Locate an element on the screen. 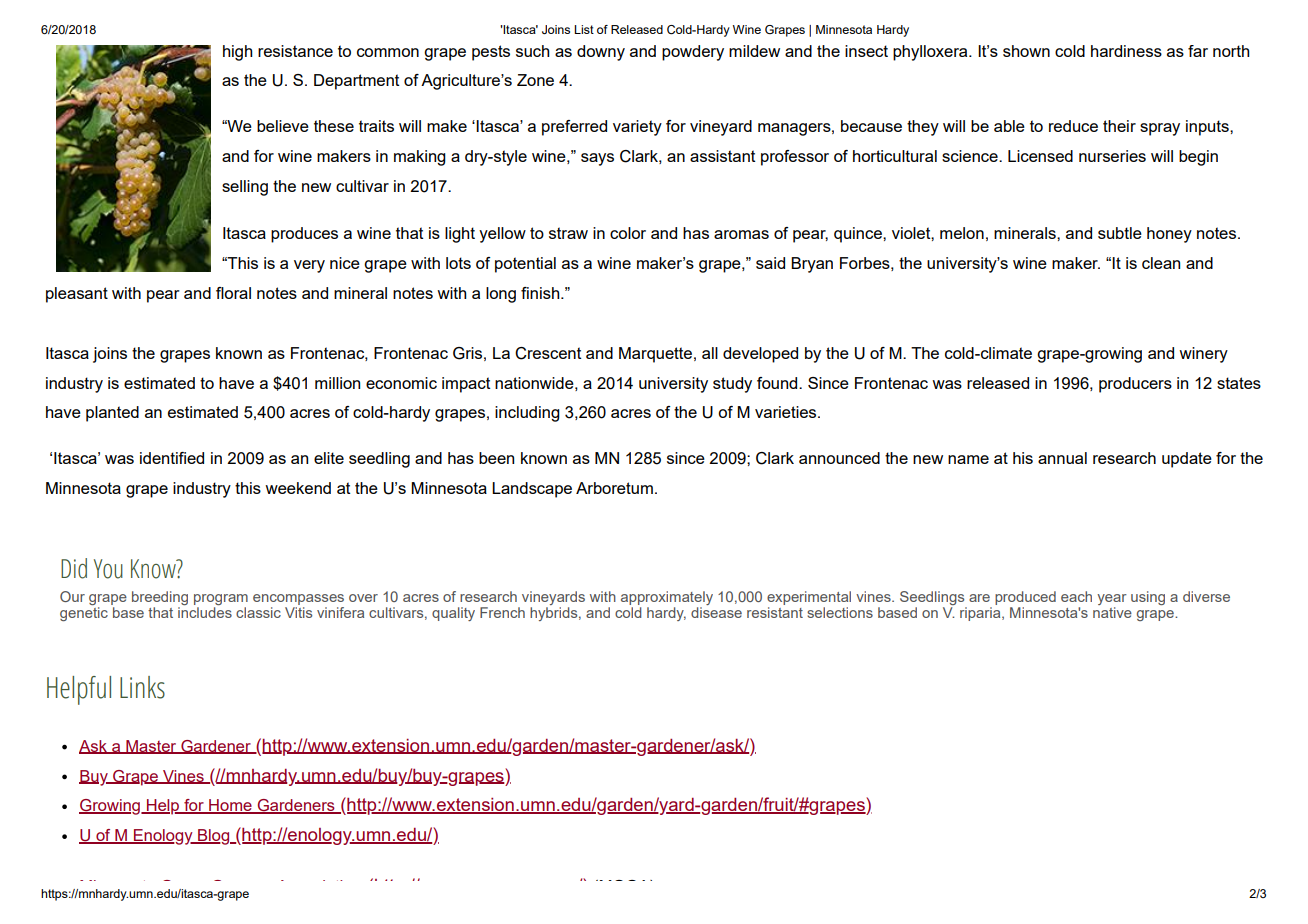 This screenshot has height=924, width=1308. annual is located at coordinates (1062, 458).
